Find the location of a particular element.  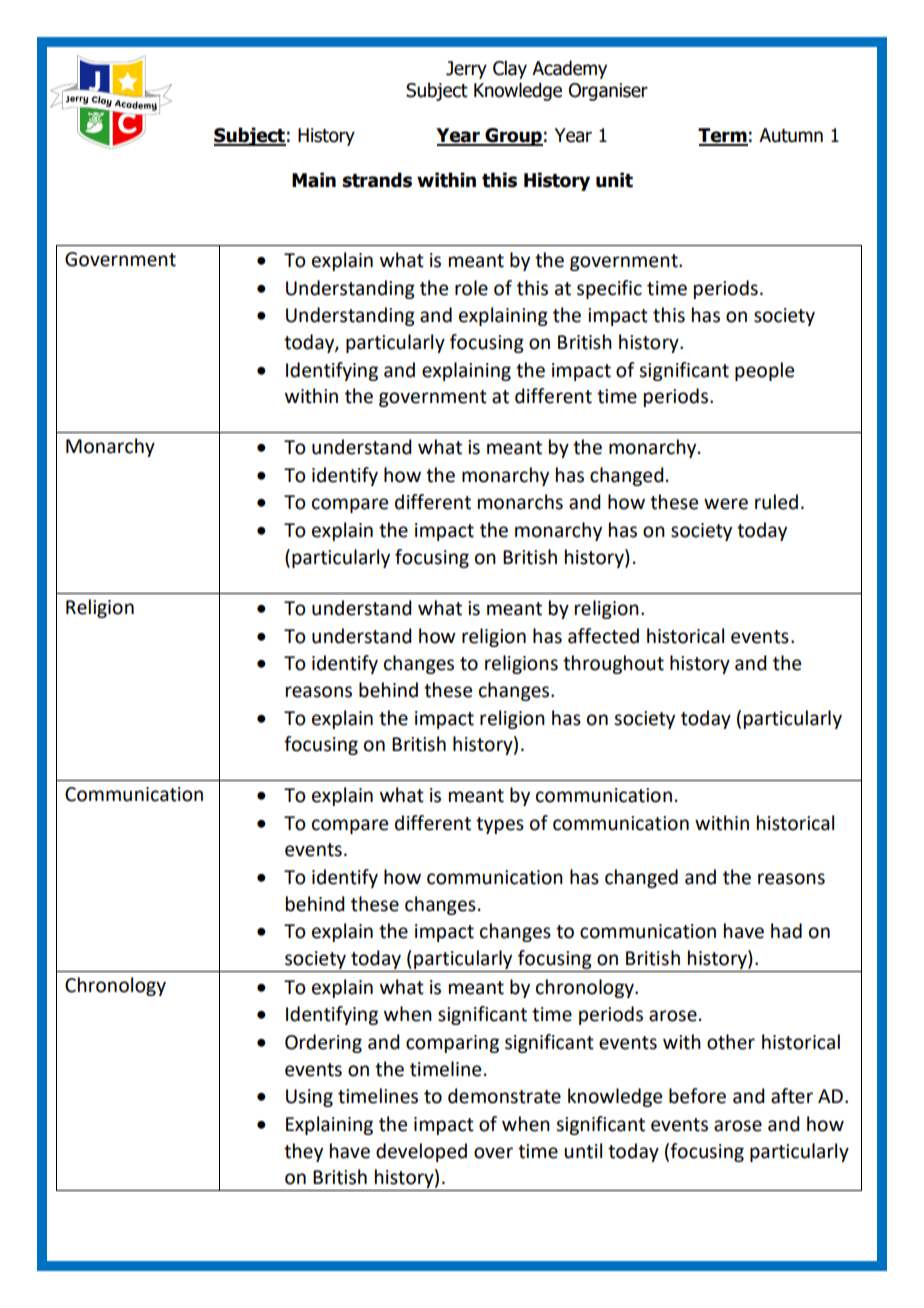

were is located at coordinates (726, 504).
